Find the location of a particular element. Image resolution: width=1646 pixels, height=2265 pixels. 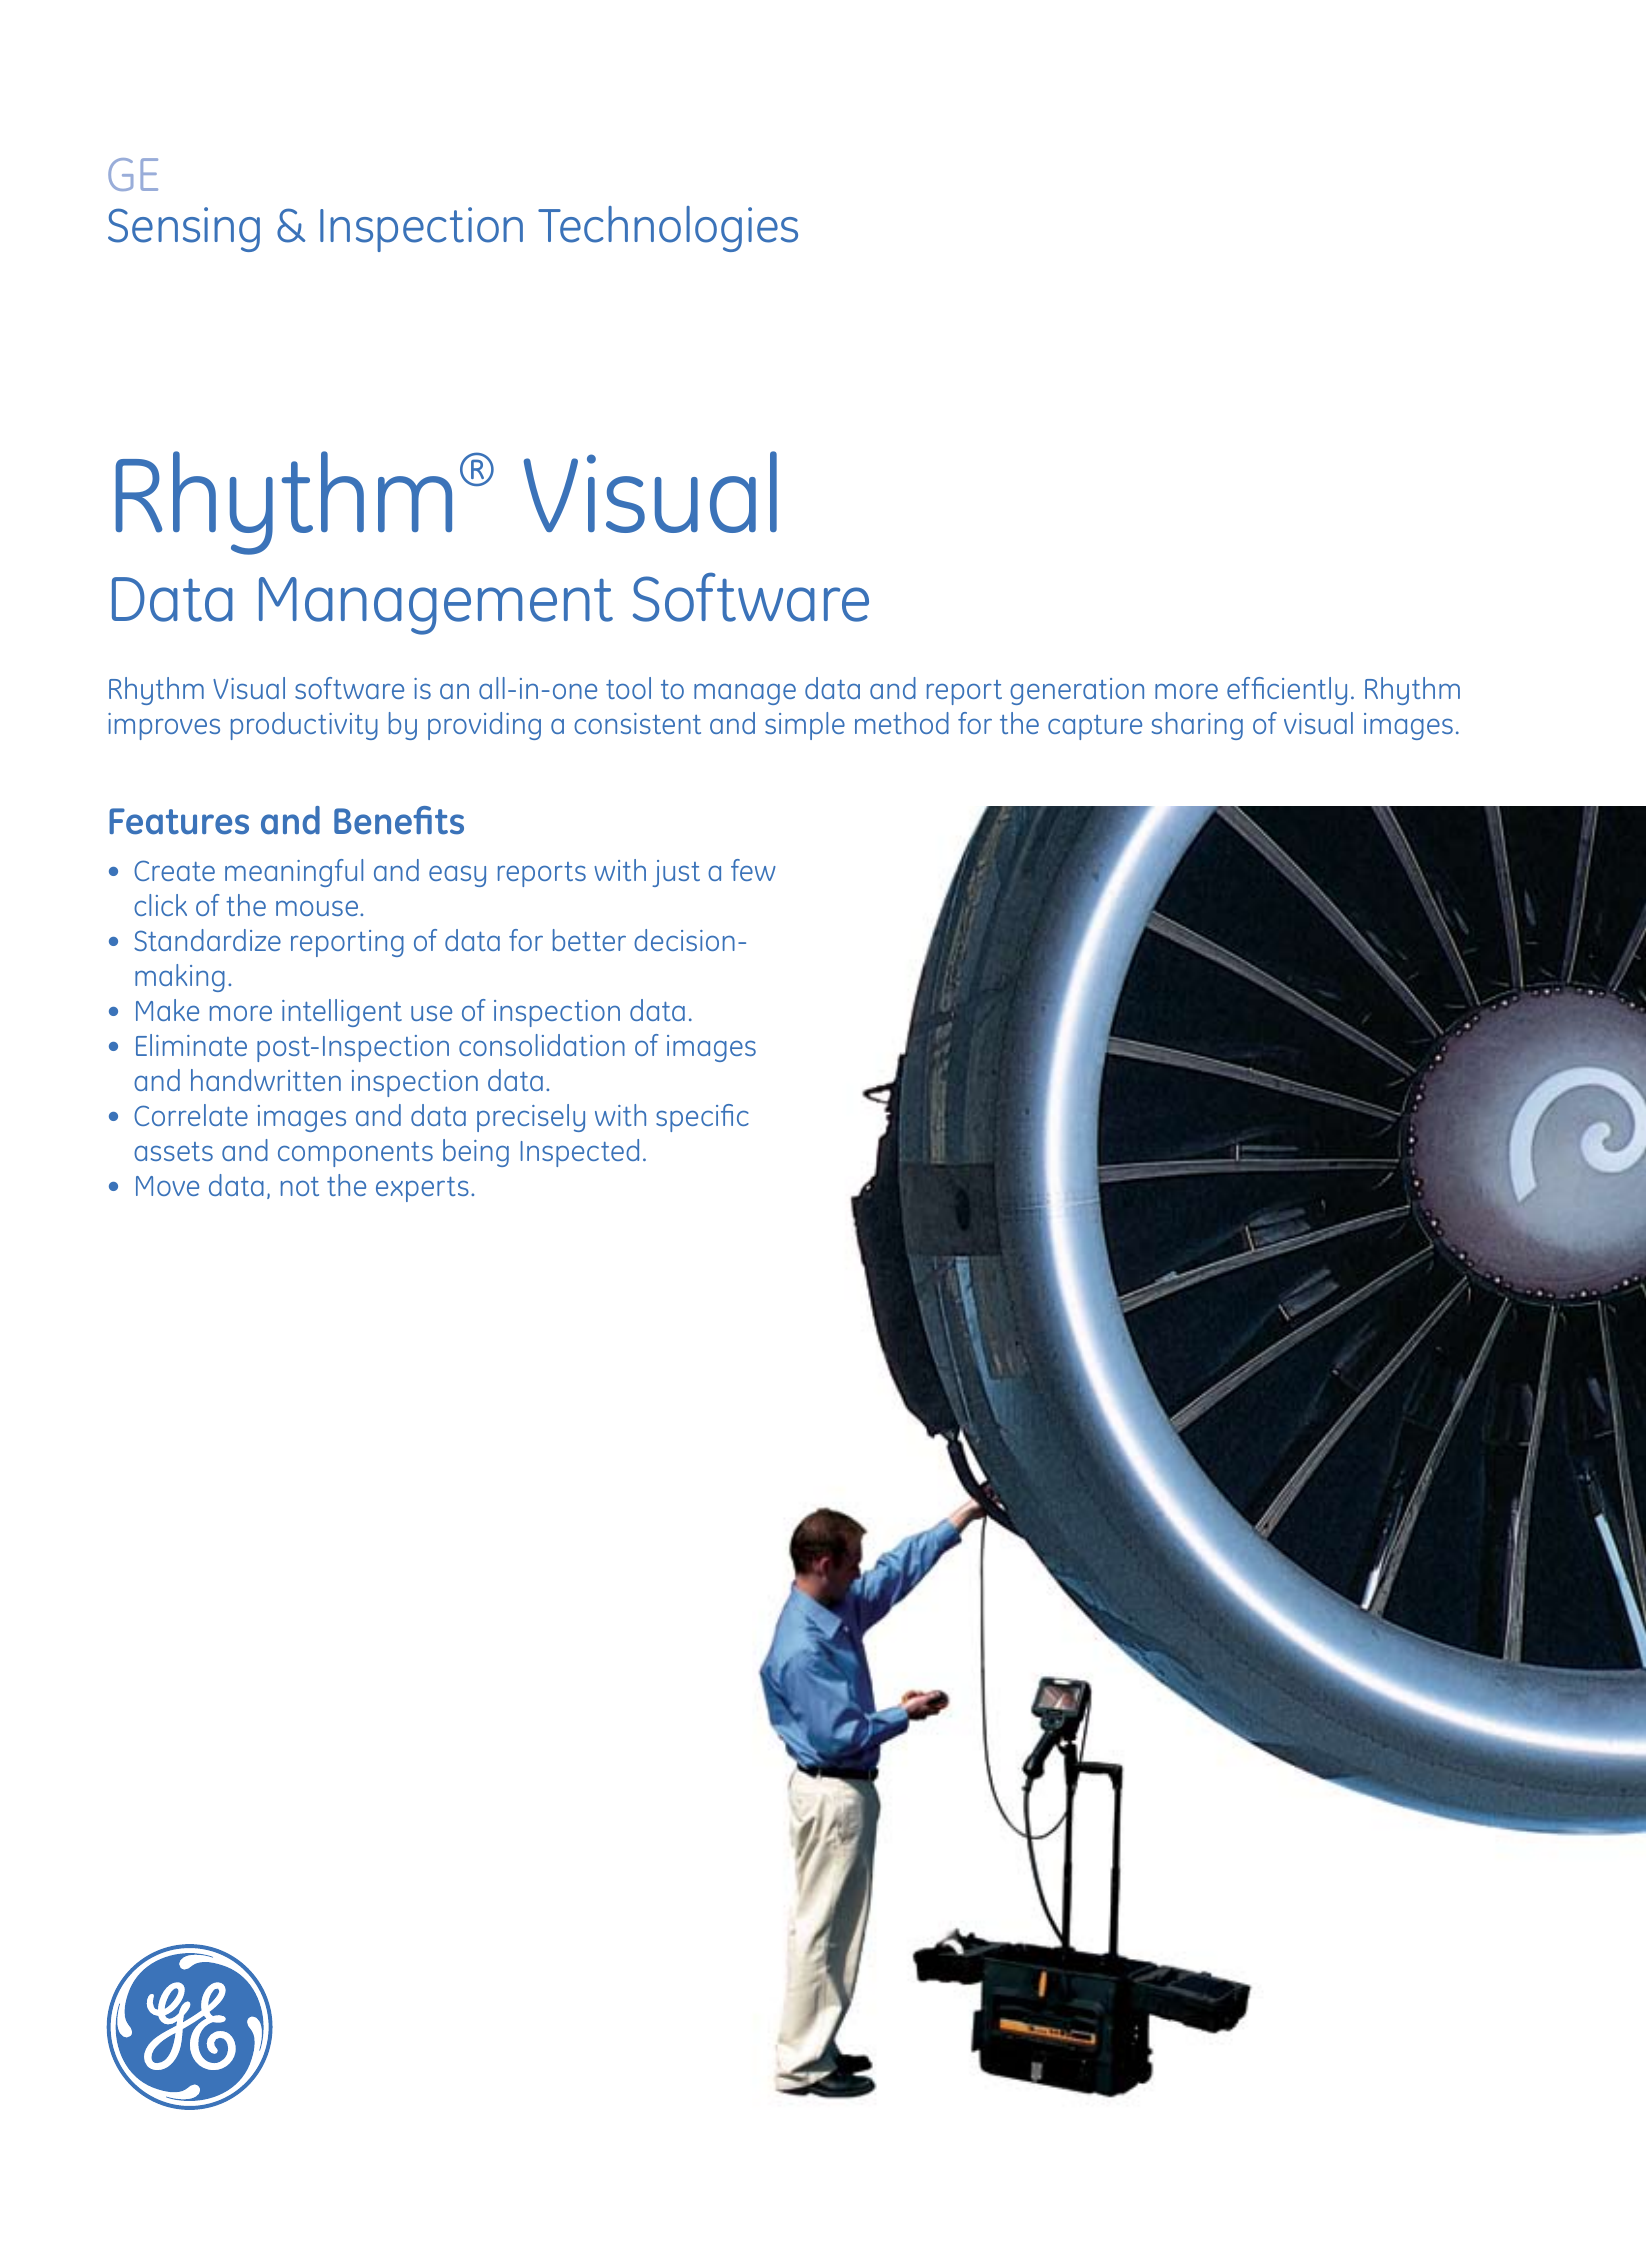

Technologies is located at coordinates (668, 229).
